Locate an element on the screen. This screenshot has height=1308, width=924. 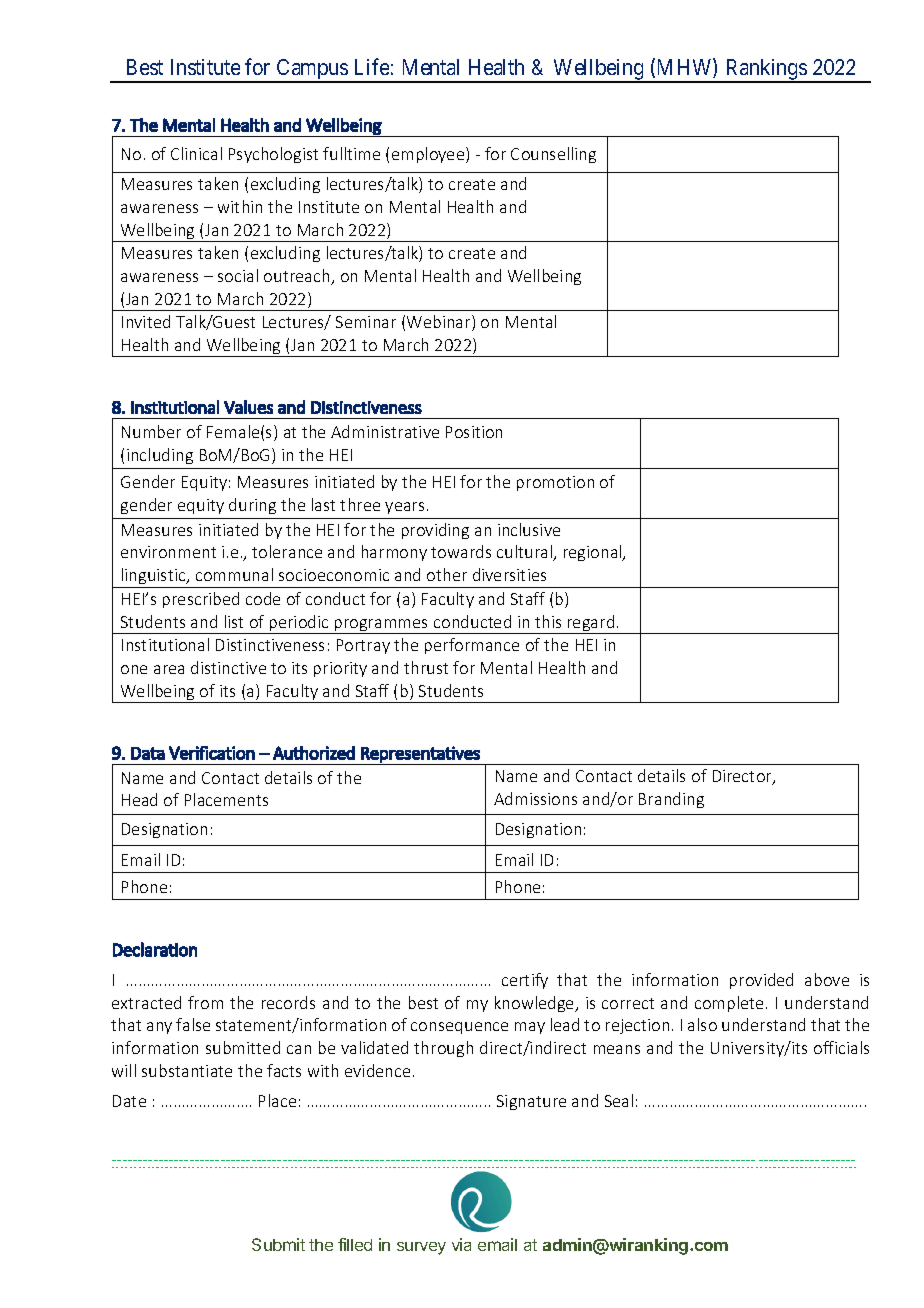
filled is located at coordinates (355, 1244).
